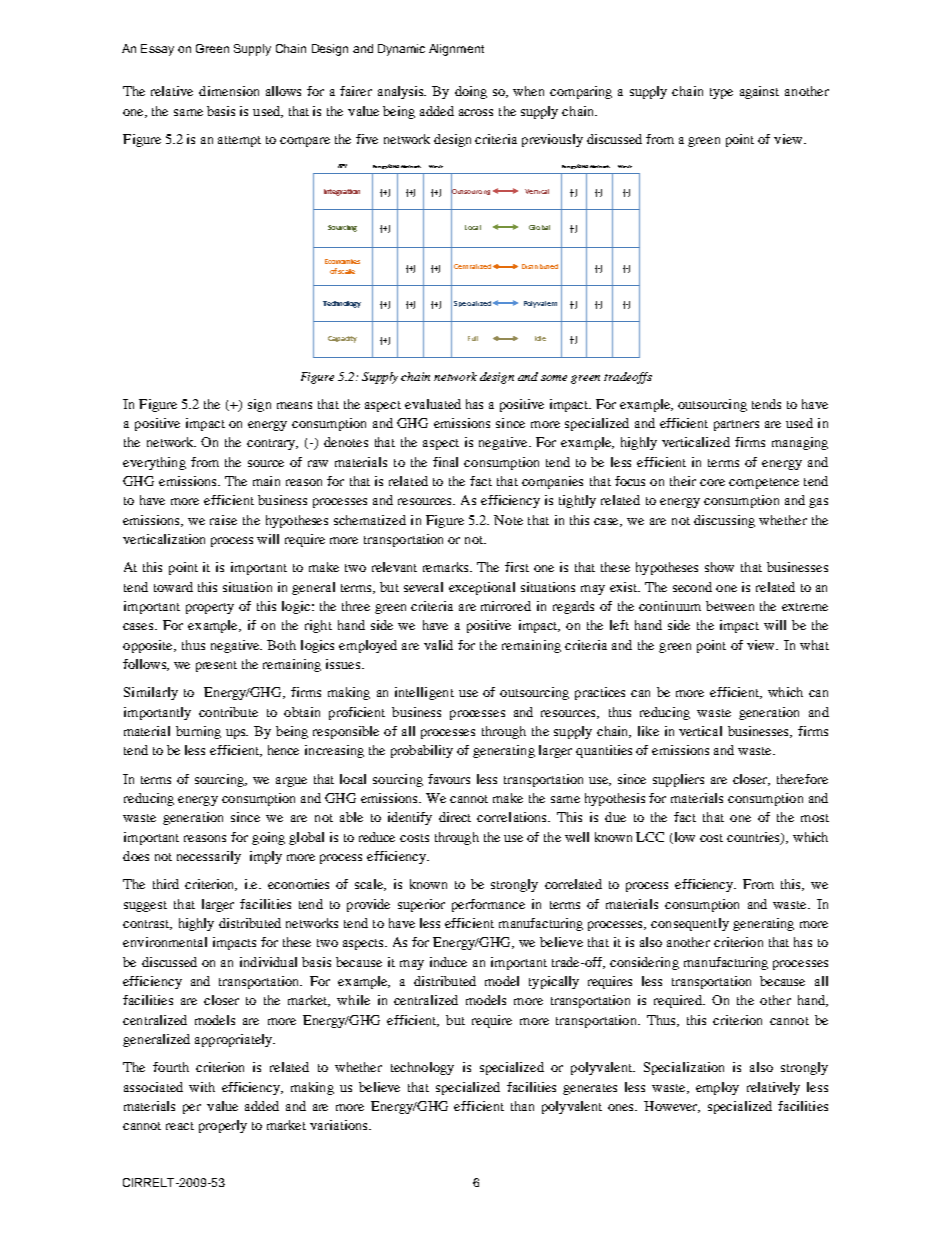  What do you see at coordinates (684, 1068) in the screenshot?
I see `Specialization` at bounding box center [684, 1068].
